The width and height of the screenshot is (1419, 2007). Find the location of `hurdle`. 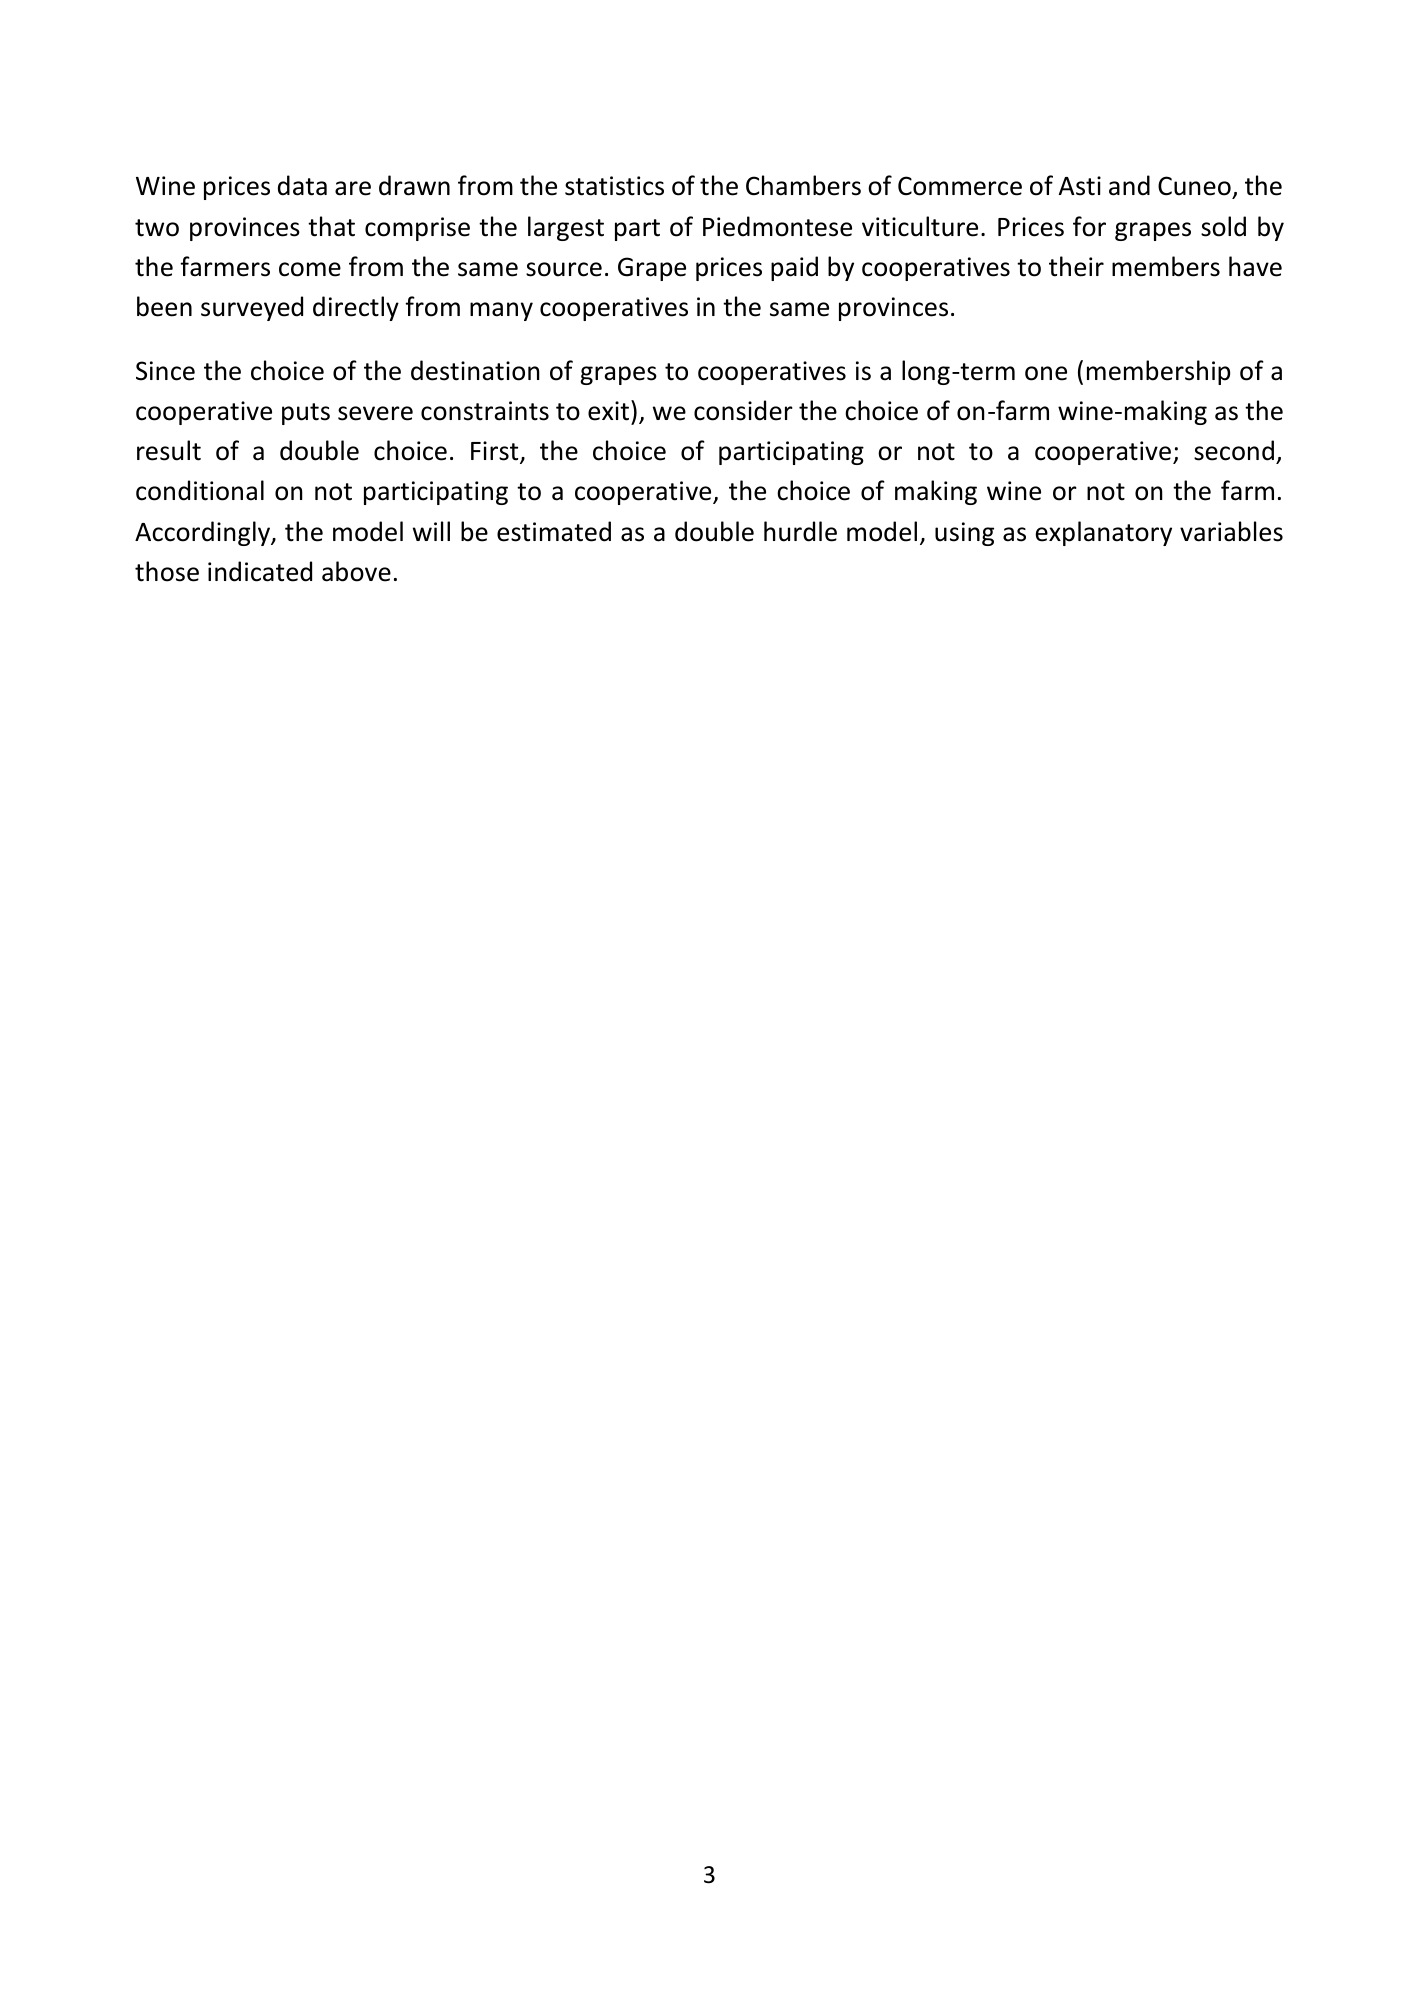

hurdle is located at coordinates (800, 531).
